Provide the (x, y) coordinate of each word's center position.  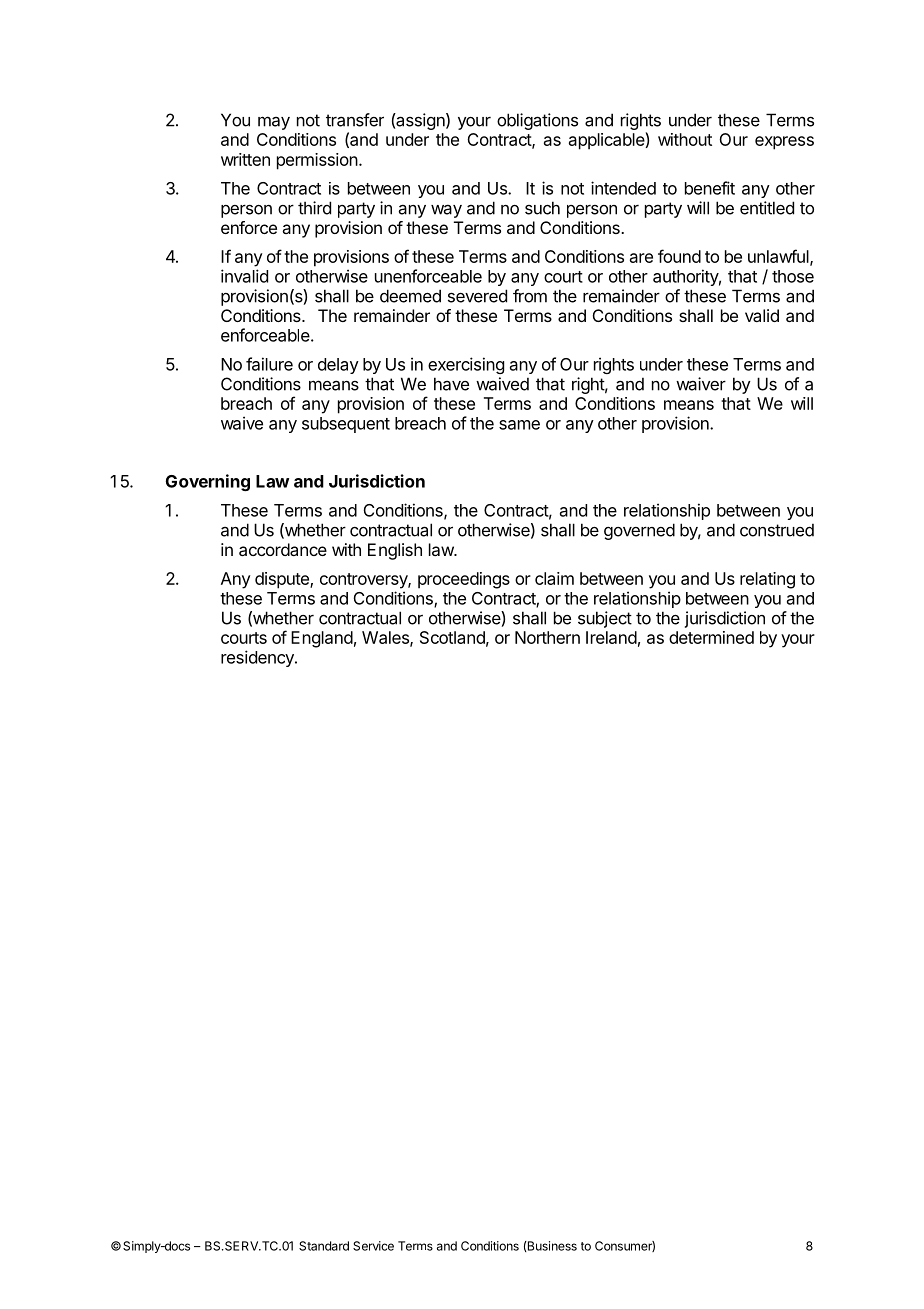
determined (711, 637)
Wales (386, 638)
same (519, 425)
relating (767, 580)
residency (258, 658)
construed (777, 530)
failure (269, 364)
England (322, 639)
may (274, 123)
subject (605, 619)
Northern (547, 637)
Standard (324, 1246)
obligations (537, 121)
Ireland (611, 637)
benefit (710, 188)
